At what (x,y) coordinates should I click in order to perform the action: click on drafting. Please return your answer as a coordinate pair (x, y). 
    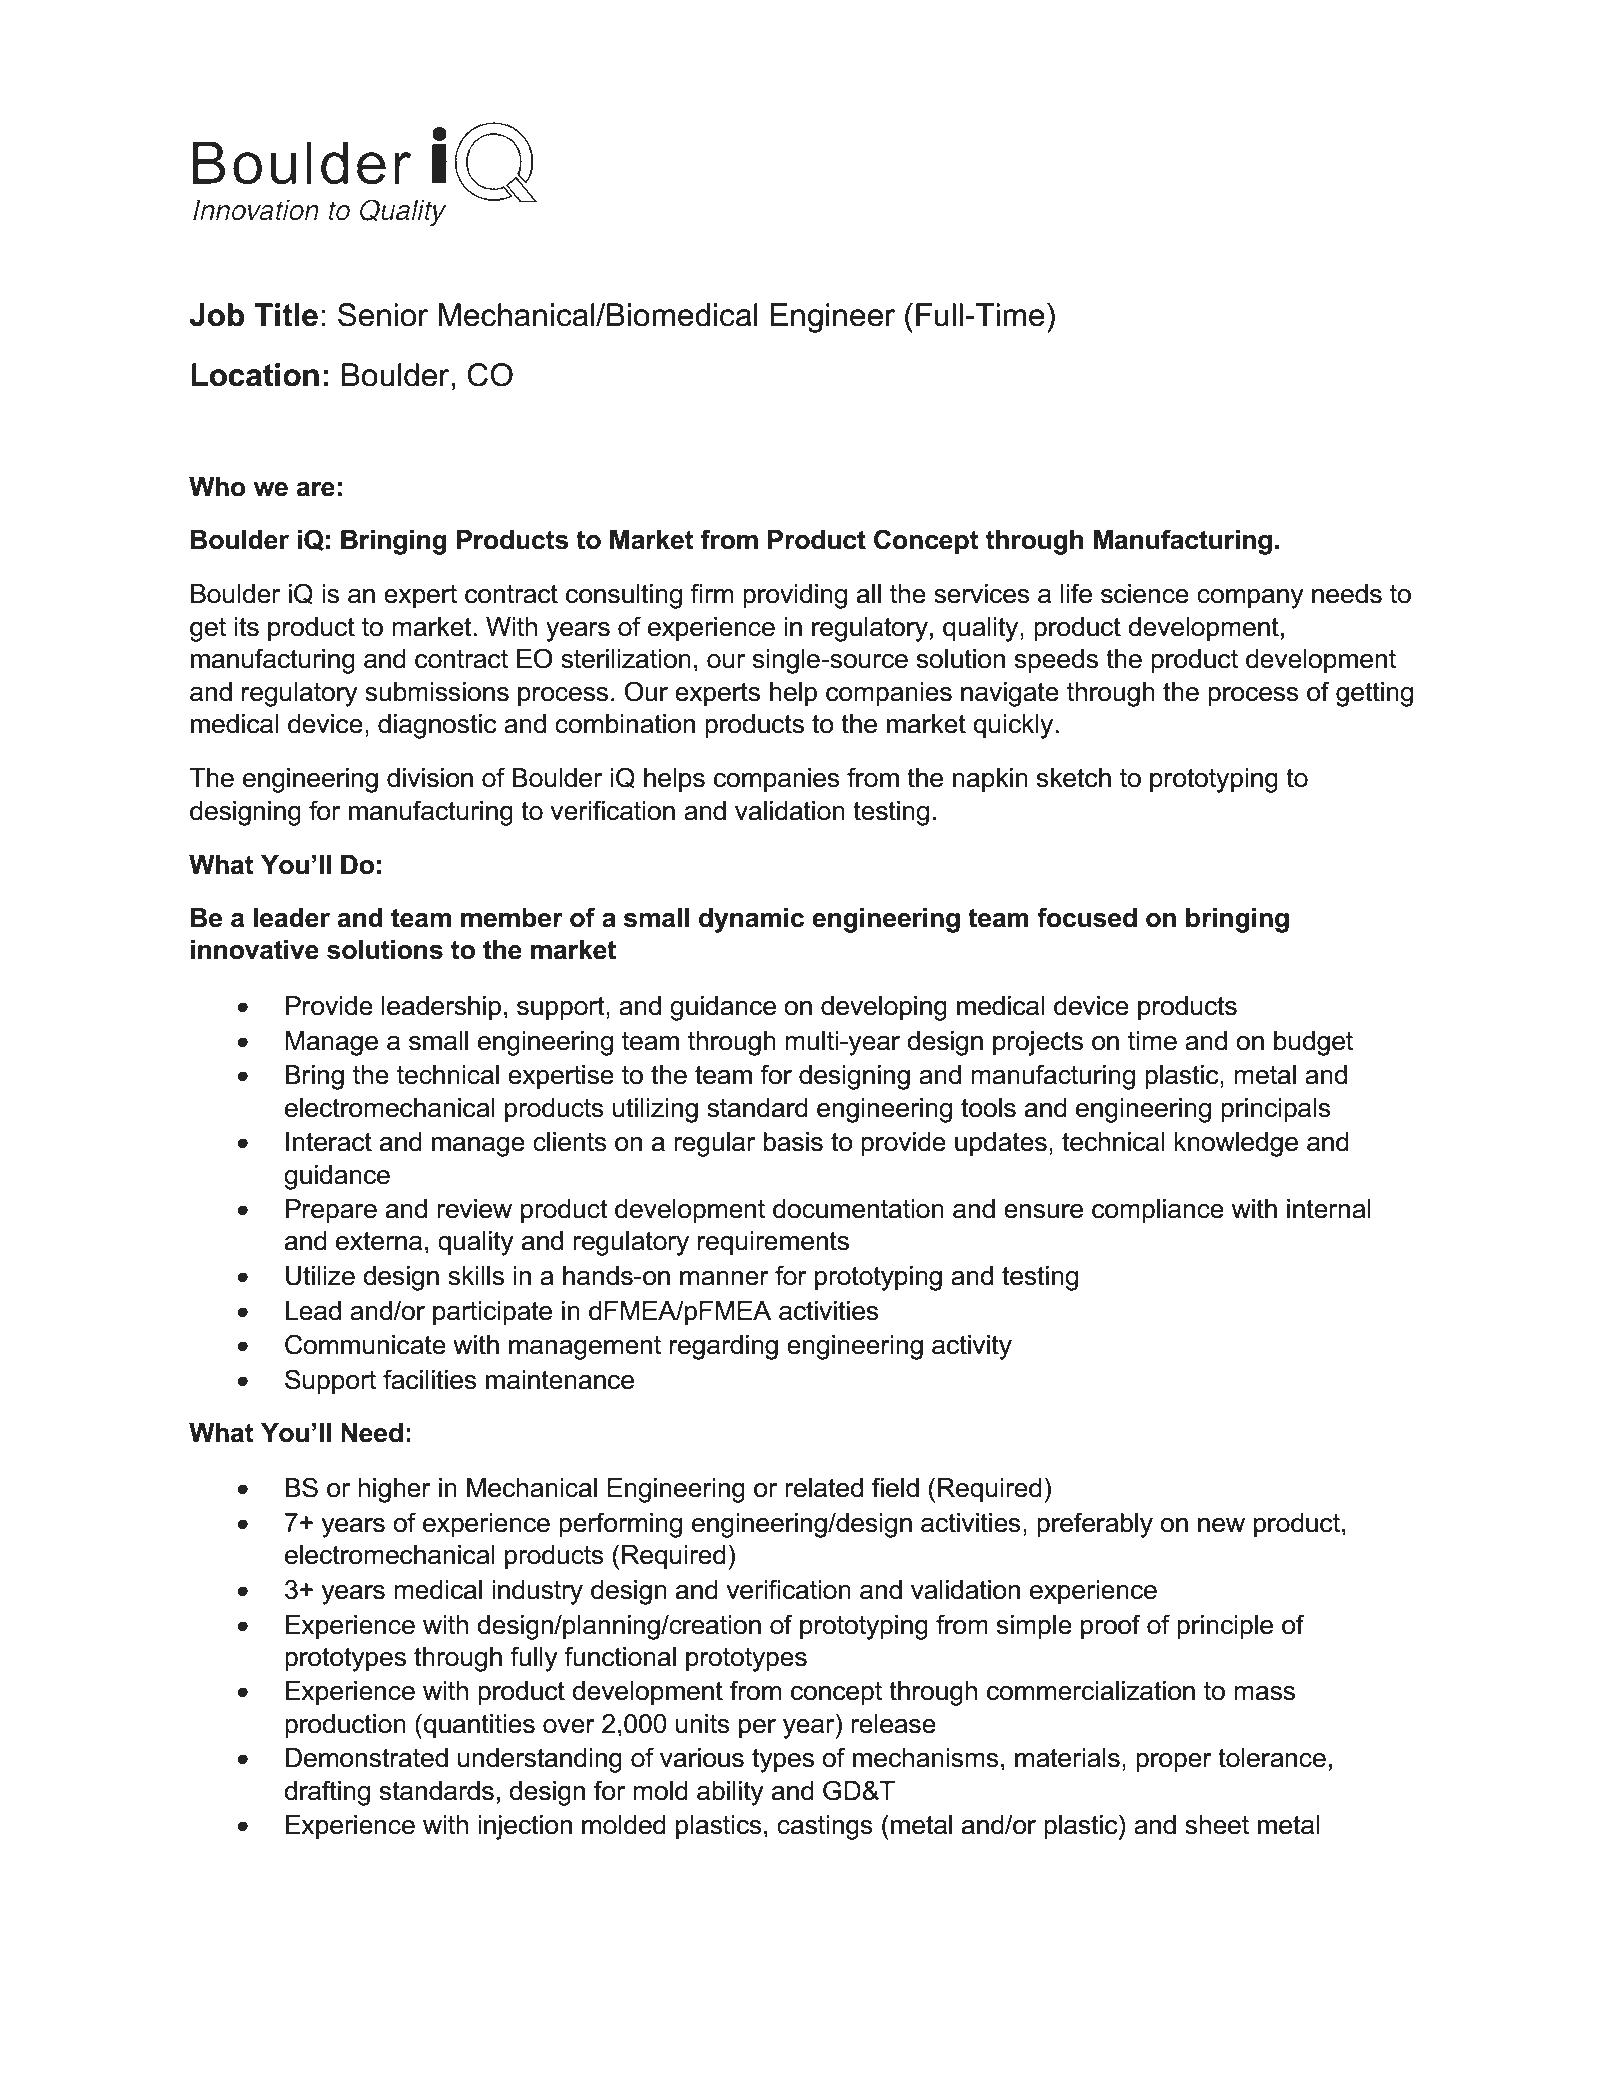
    Looking at the image, I should click on (327, 1793).
